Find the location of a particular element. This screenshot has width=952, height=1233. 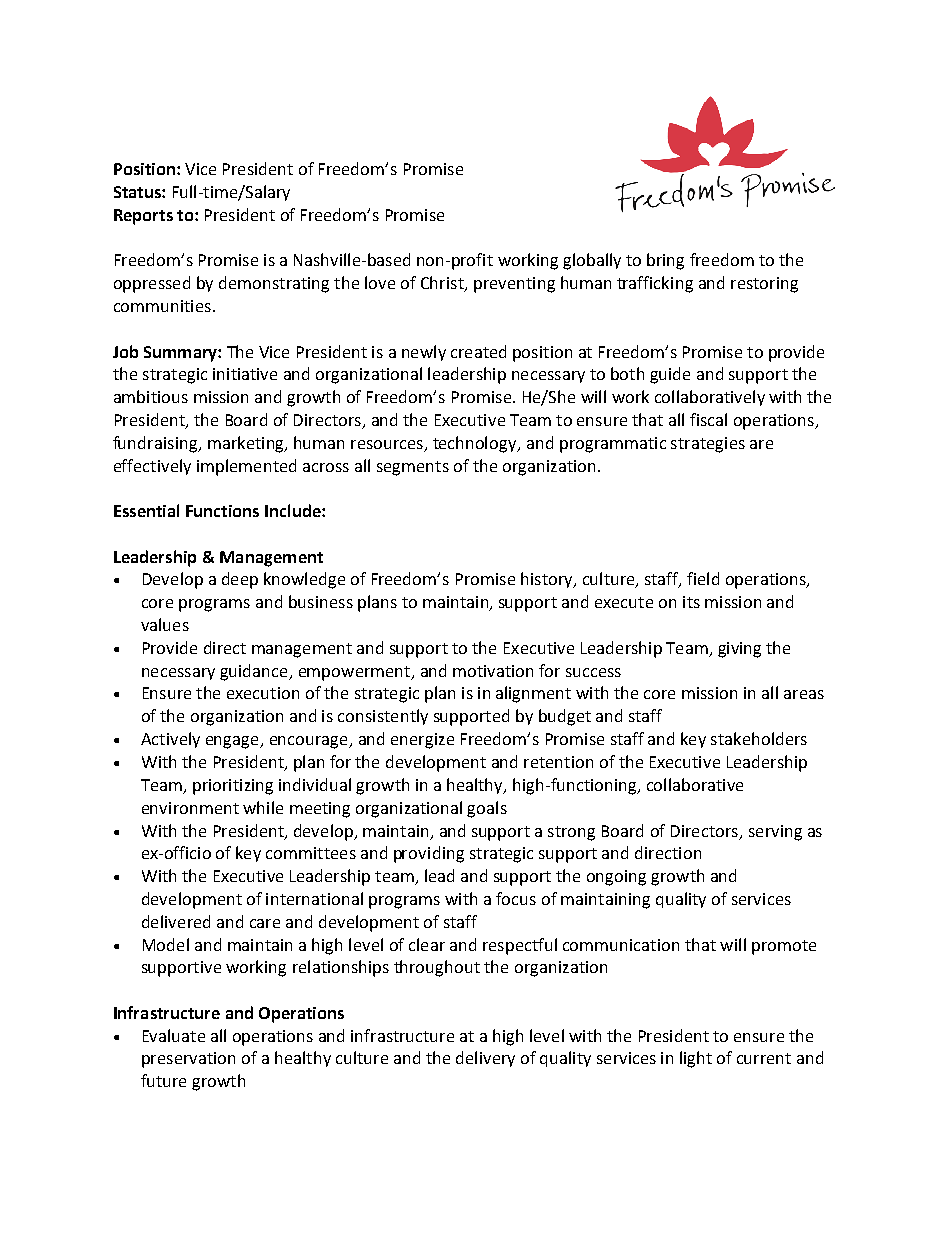

marketing is located at coordinates (247, 444).
